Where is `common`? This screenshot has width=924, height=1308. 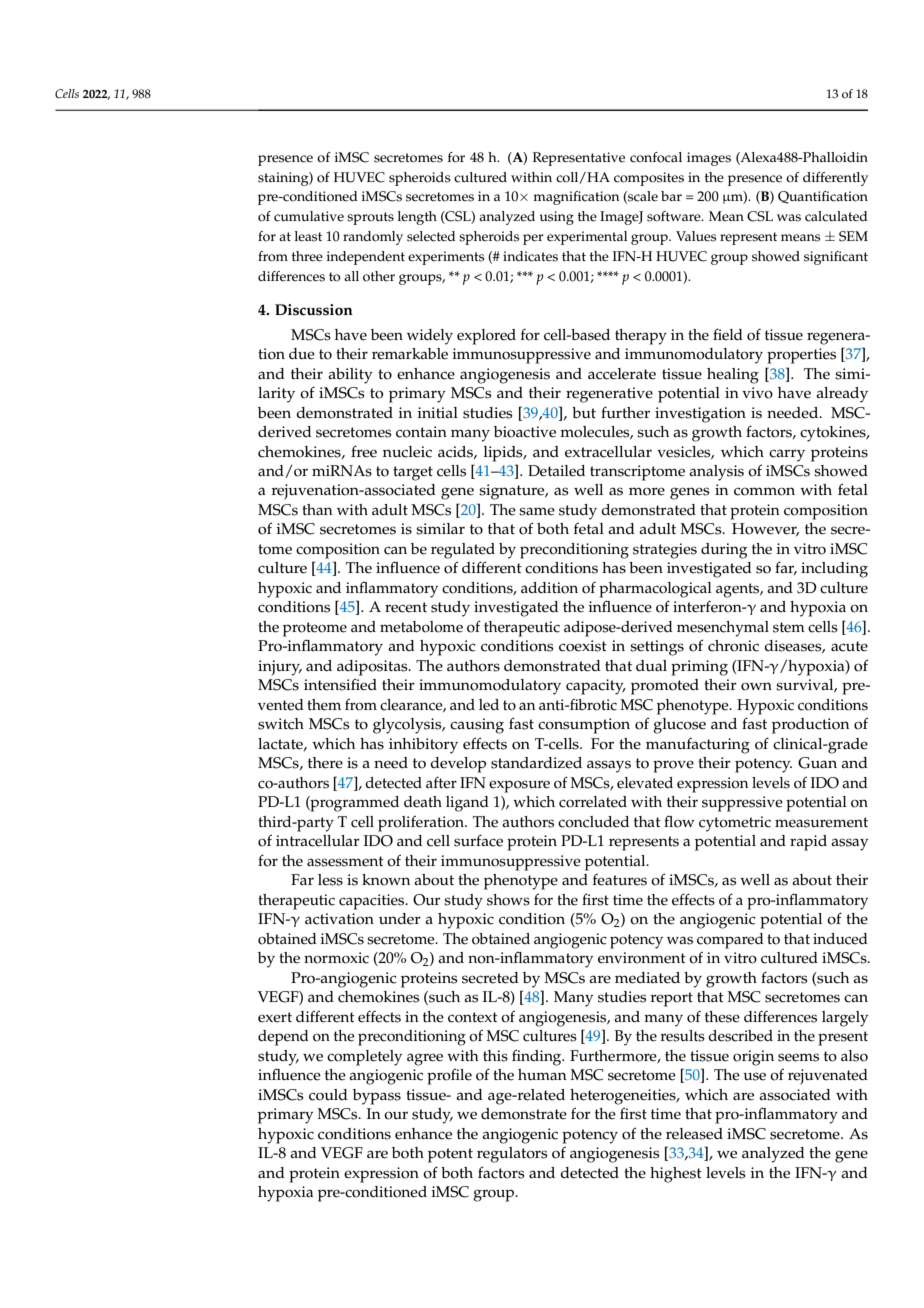 common is located at coordinates (764, 491).
